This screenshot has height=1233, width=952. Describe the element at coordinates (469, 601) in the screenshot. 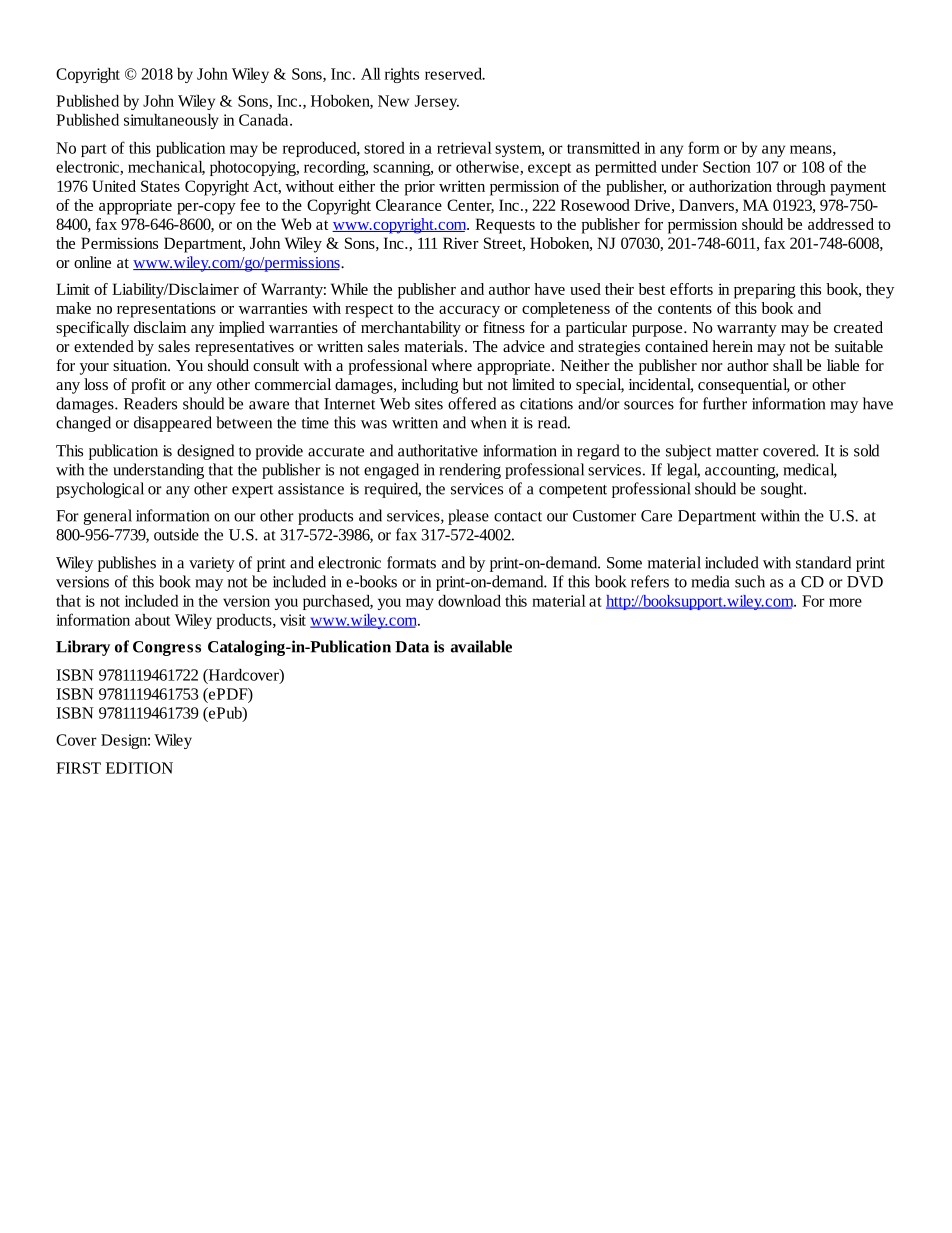

I see `download` at that location.
